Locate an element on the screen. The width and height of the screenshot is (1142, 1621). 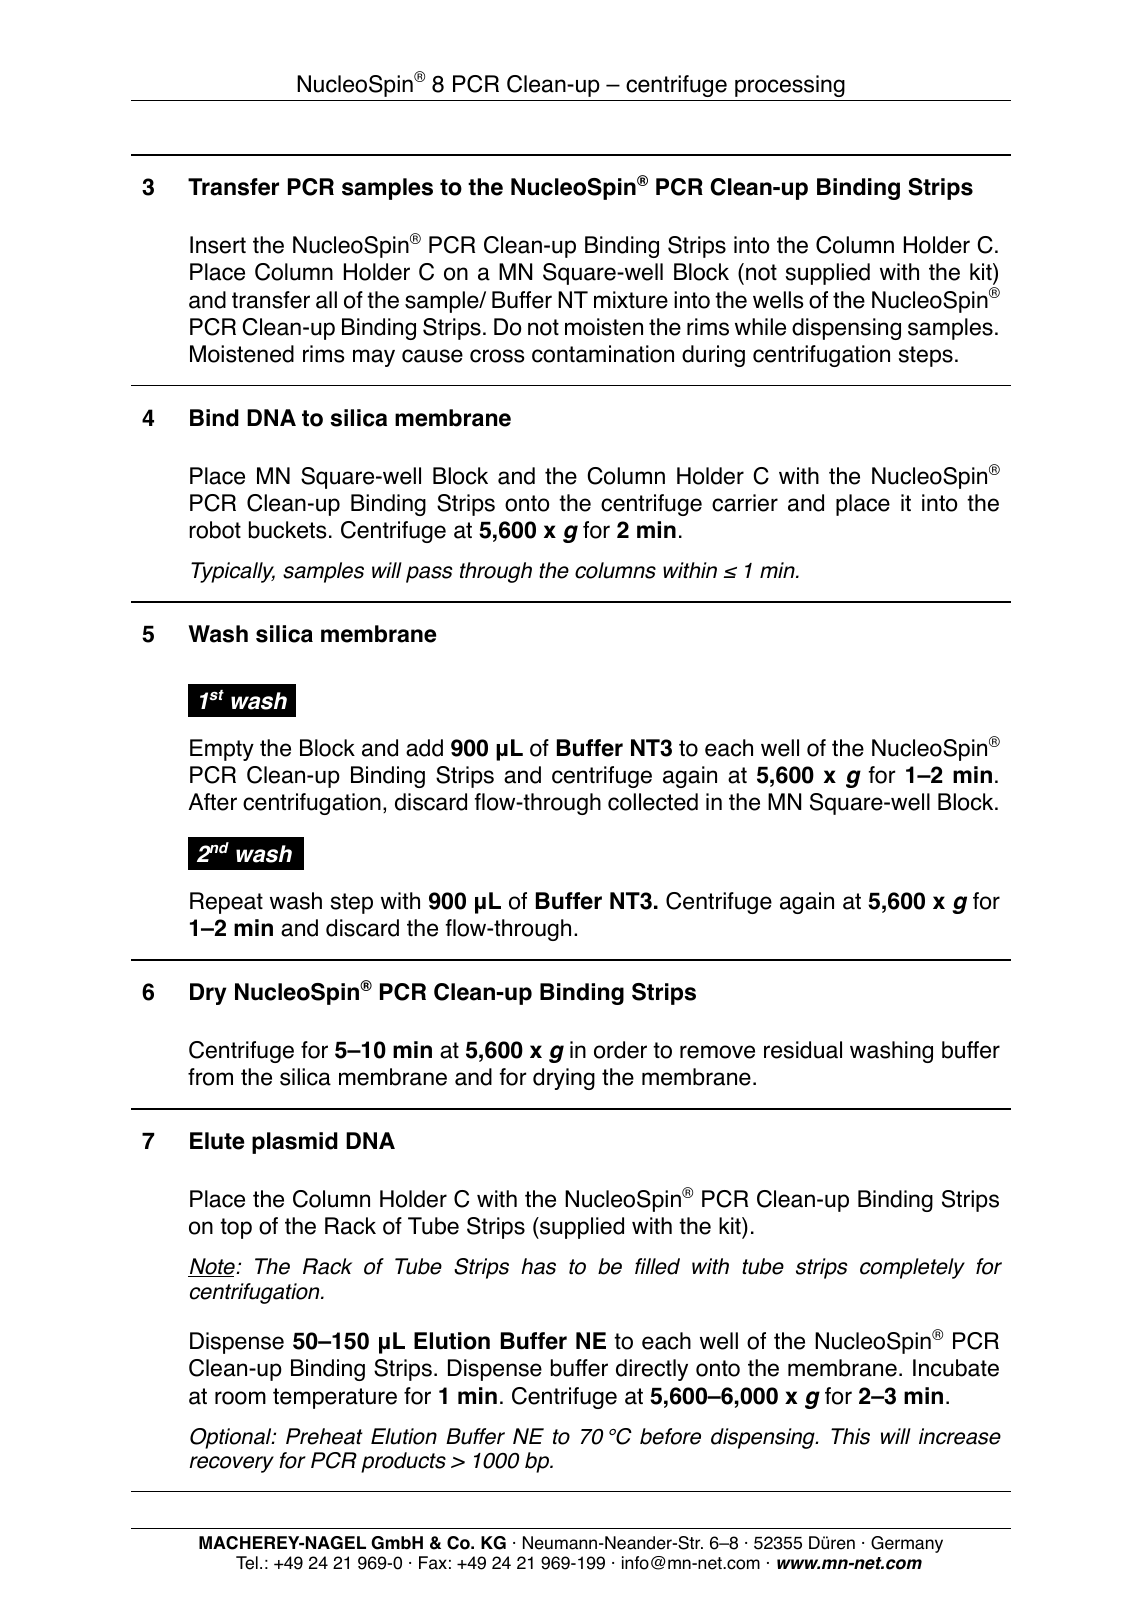
pass is located at coordinates (429, 574).
